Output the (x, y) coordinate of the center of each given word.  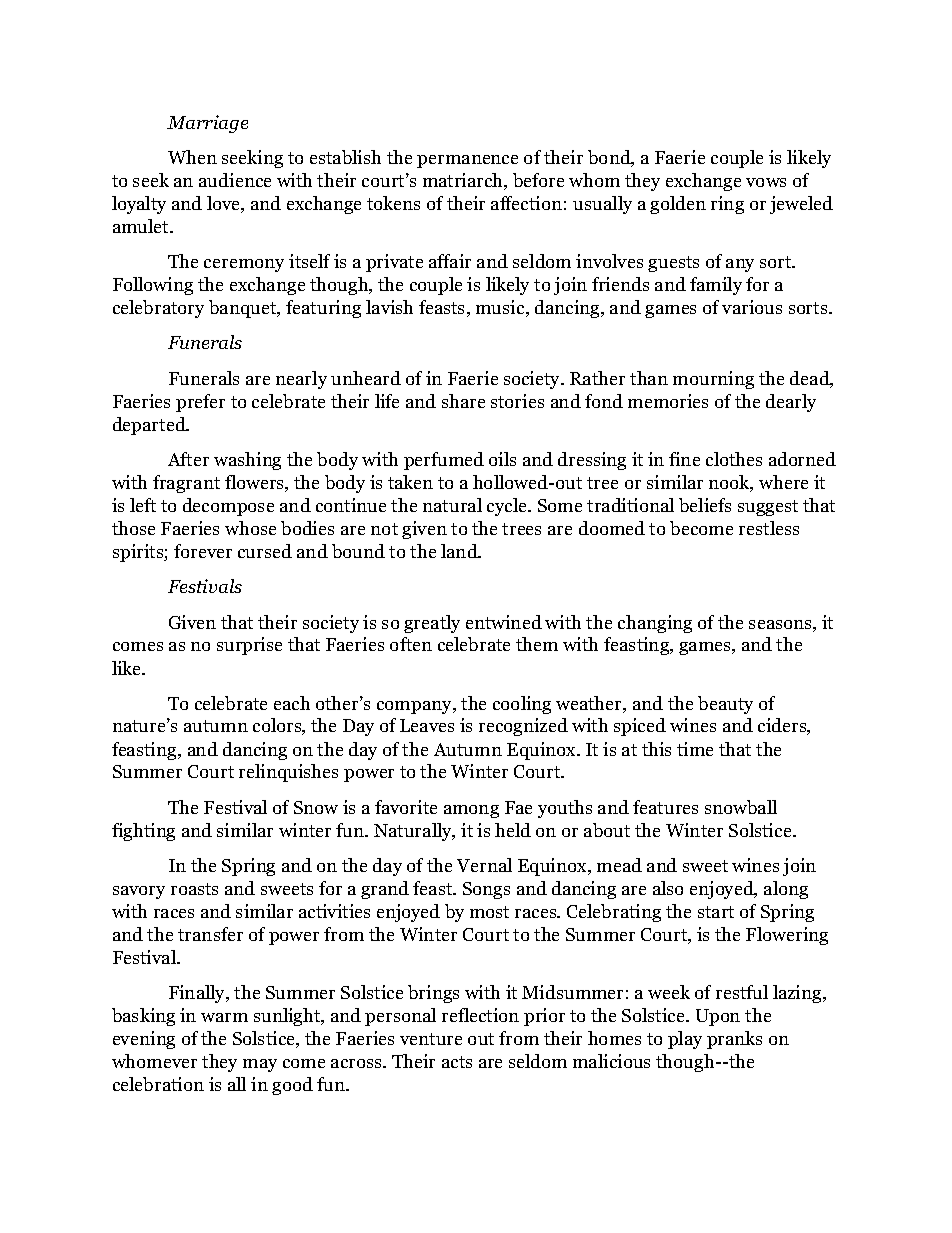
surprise (249, 646)
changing (655, 624)
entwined (504, 622)
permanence (467, 161)
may (260, 1065)
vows (766, 182)
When (192, 157)
